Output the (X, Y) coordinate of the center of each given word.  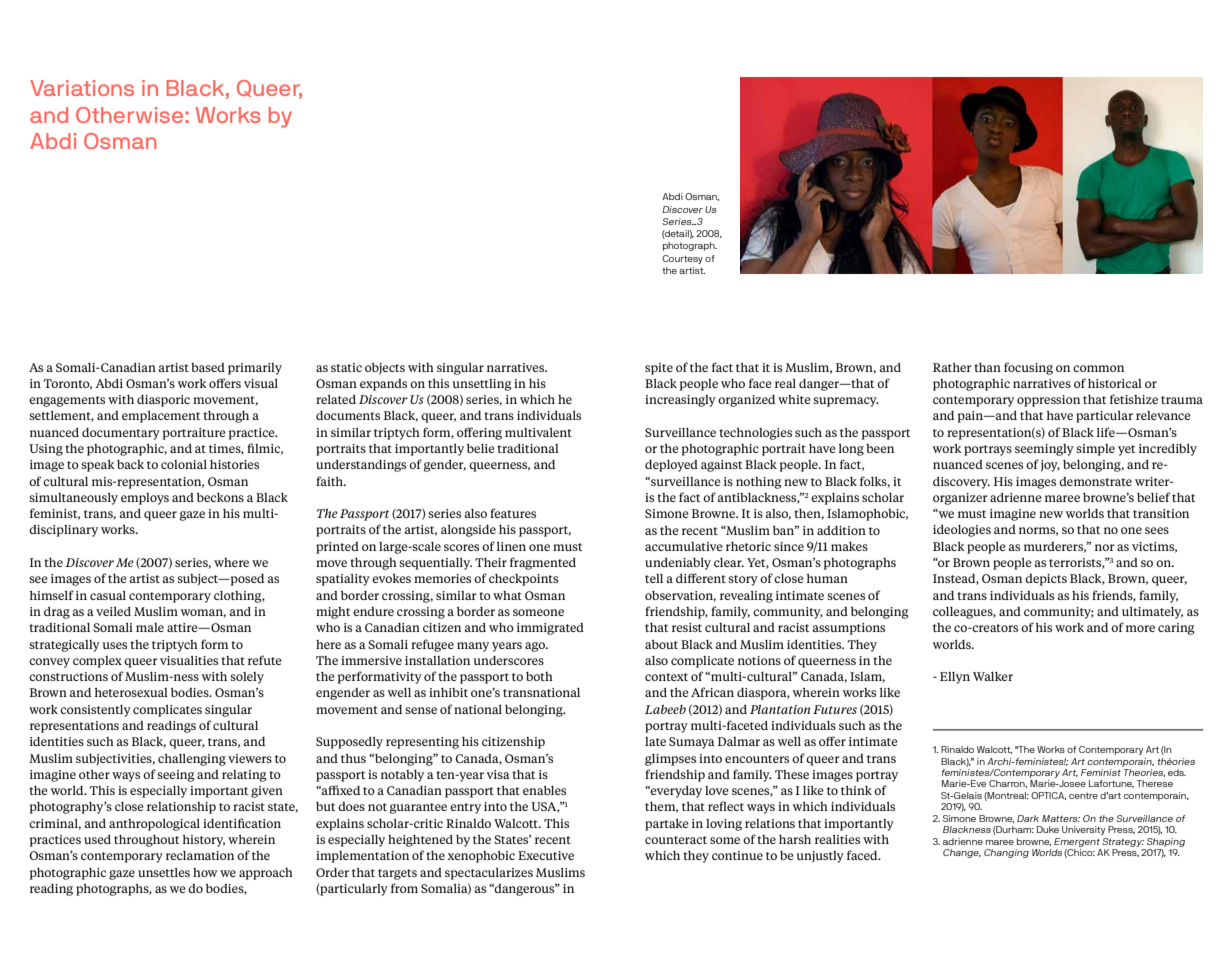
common (1098, 368)
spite (659, 369)
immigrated (550, 629)
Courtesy (682, 259)
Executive (546, 855)
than (987, 367)
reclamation (200, 855)
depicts (1046, 580)
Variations (82, 88)
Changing (1006, 853)
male (150, 627)
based (208, 367)
